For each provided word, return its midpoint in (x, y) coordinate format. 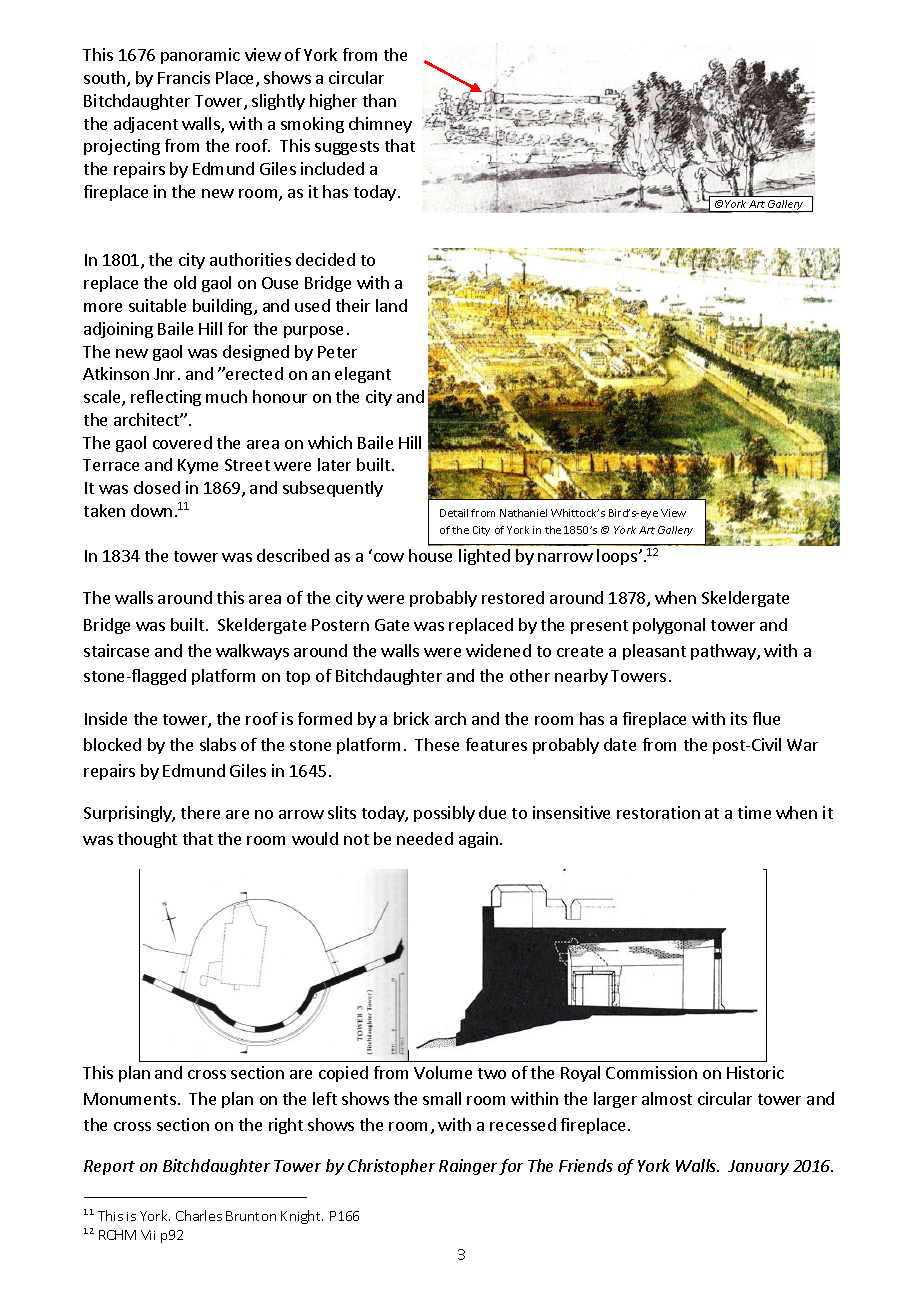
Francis (184, 77)
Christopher (391, 1167)
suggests (347, 148)
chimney (380, 125)
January (758, 1167)
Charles (199, 1215)
